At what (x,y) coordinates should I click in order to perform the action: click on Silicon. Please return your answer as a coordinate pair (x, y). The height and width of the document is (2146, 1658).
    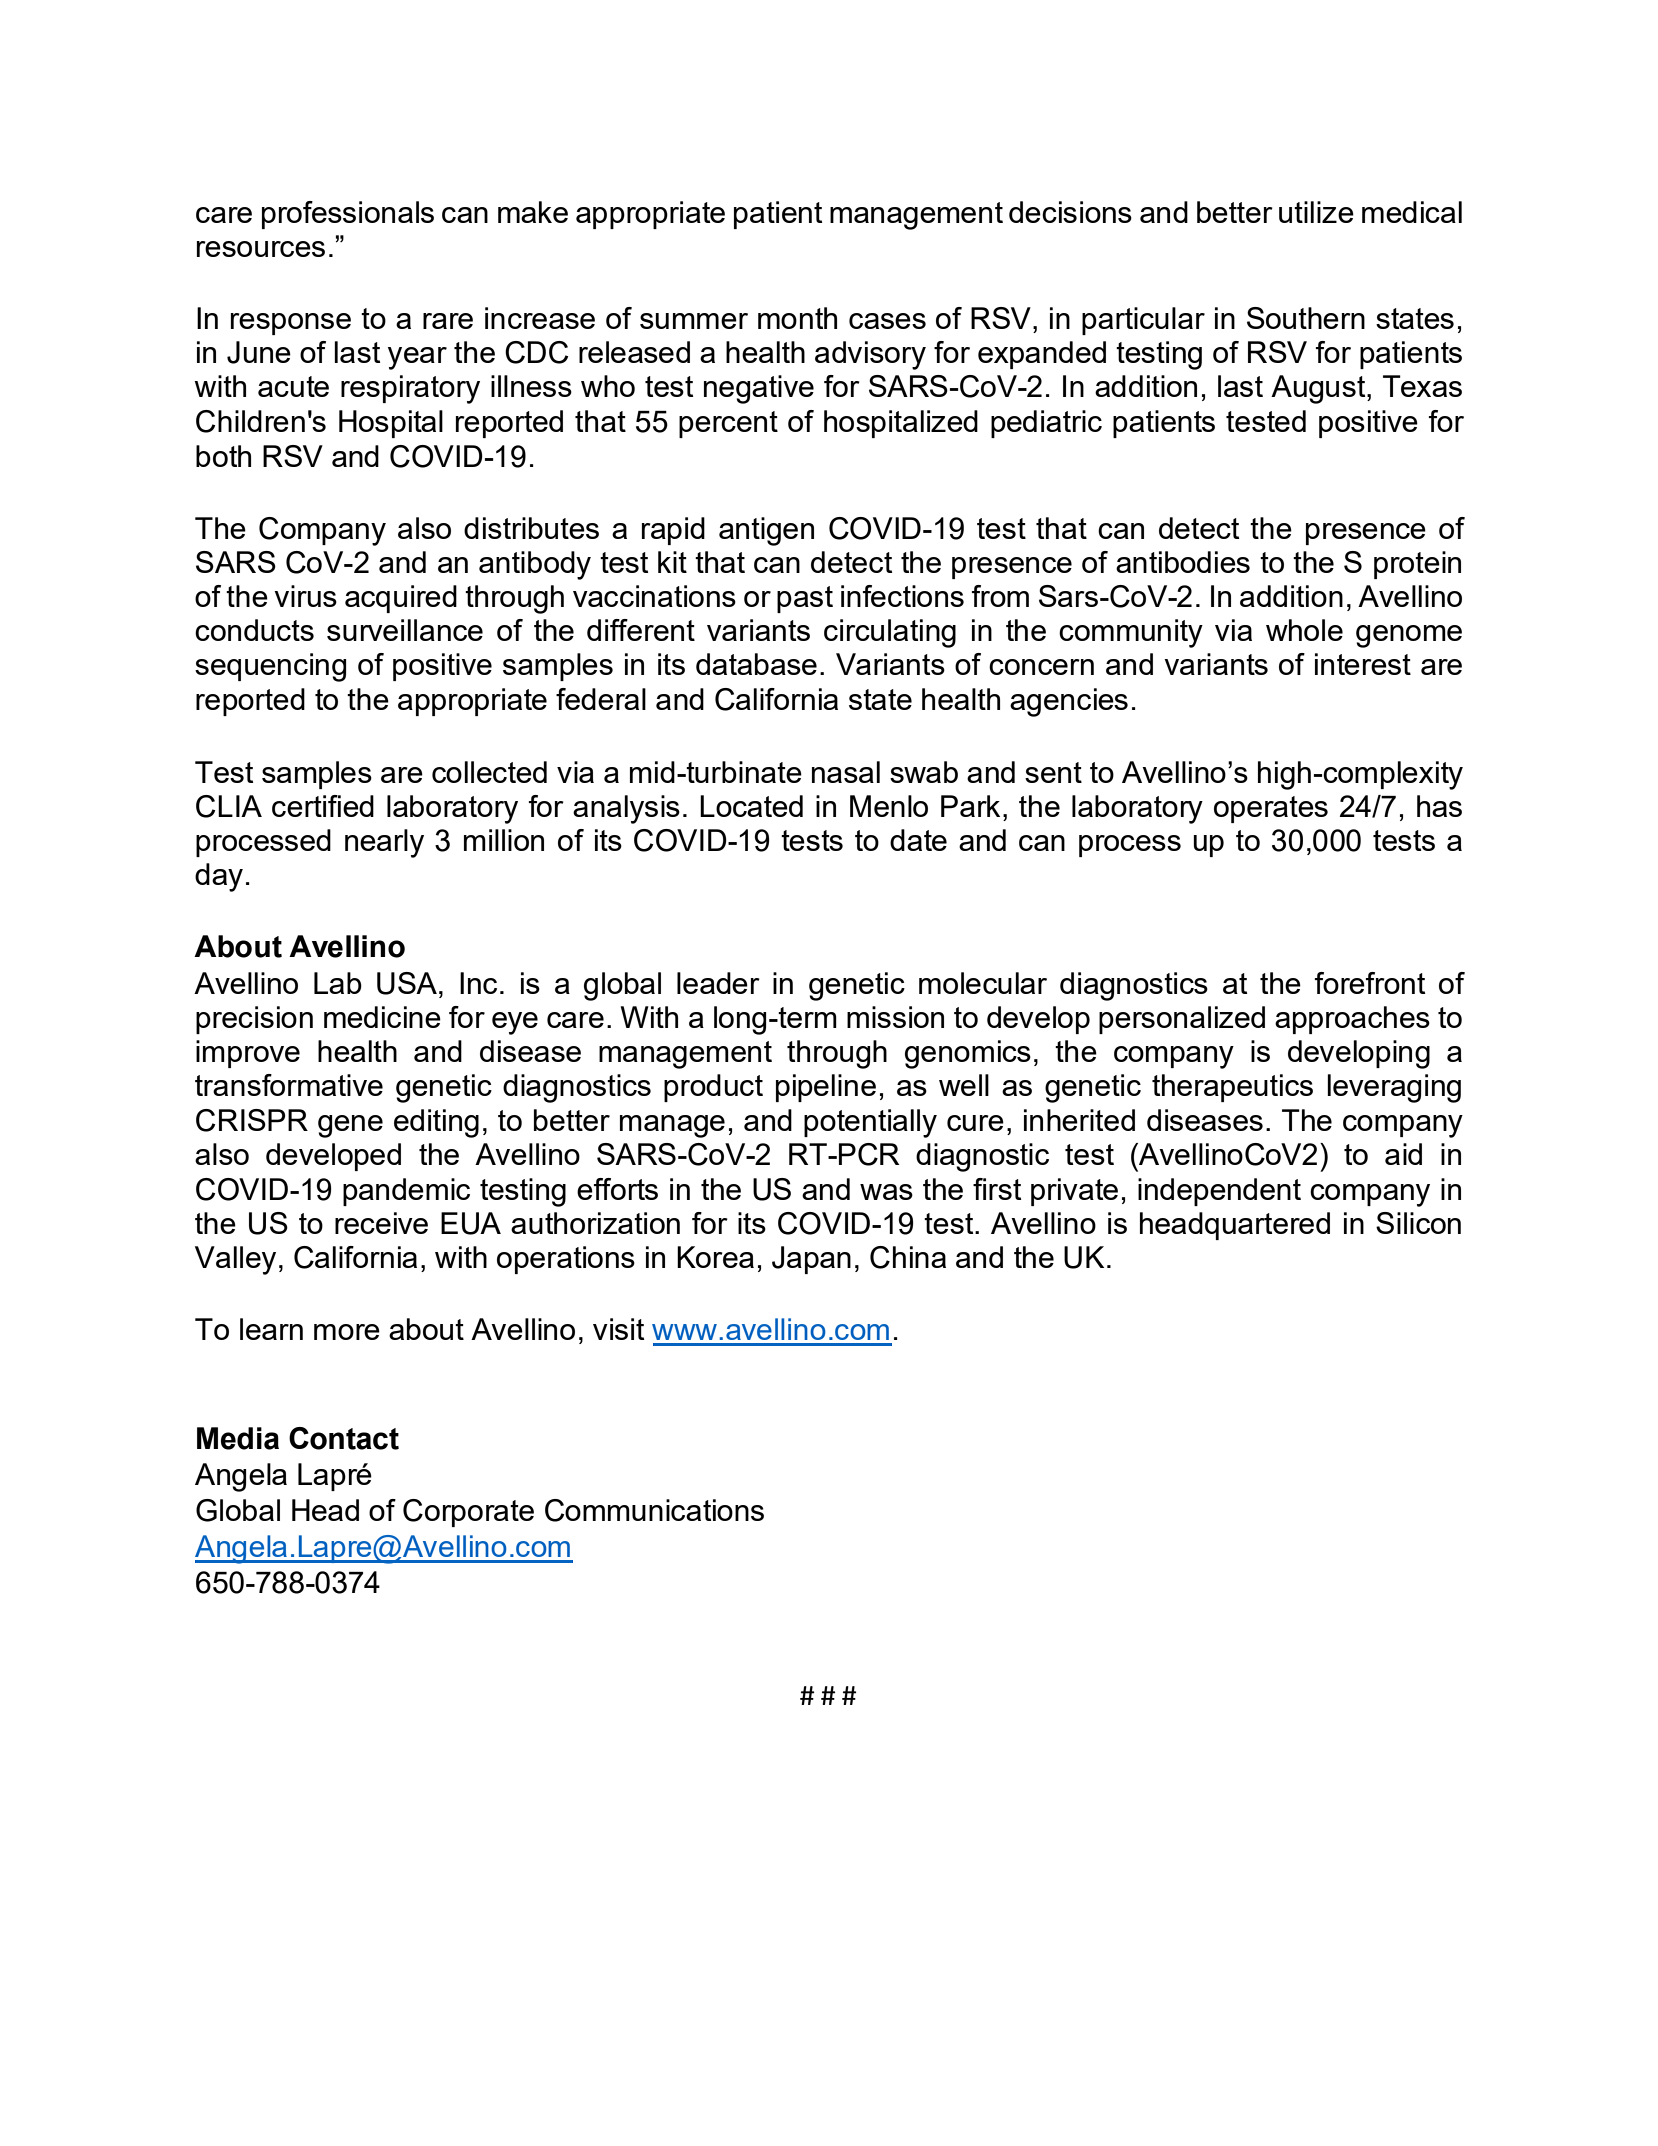
    Looking at the image, I should click on (1418, 1223).
